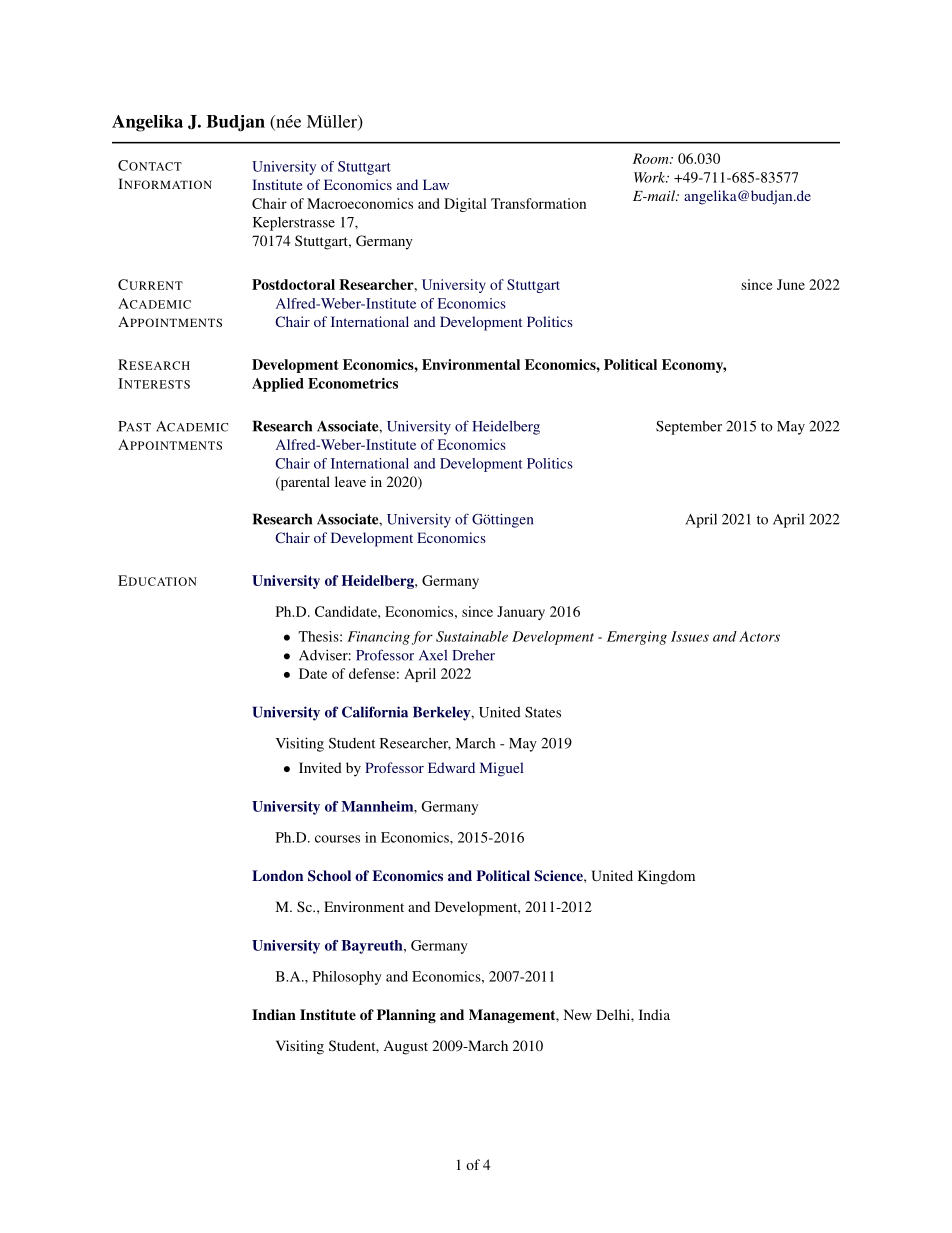  Describe the element at coordinates (538, 203) in the image. I see `Transformation` at that location.
